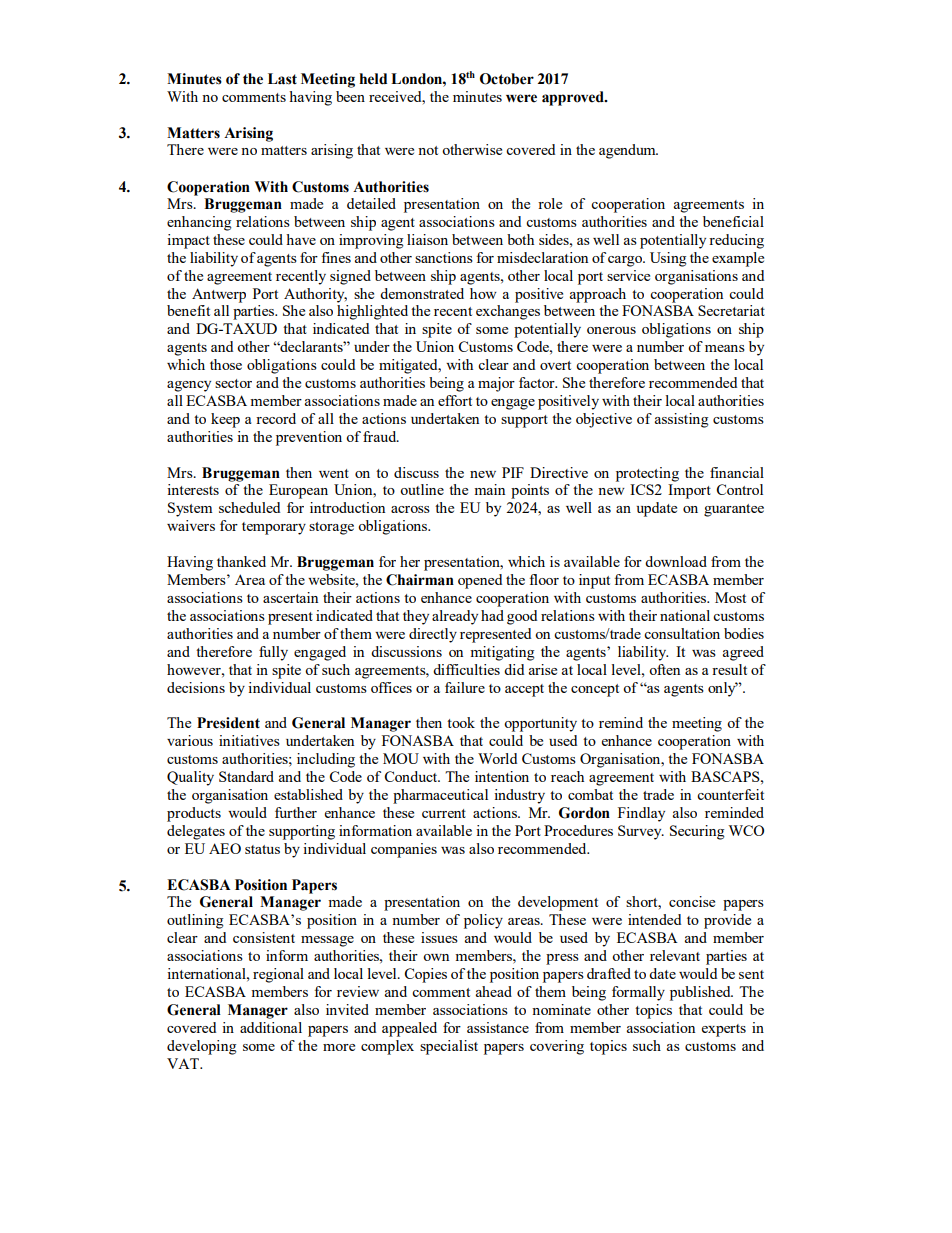 Image resolution: width=952 pixels, height=1233 pixels. Describe the element at coordinates (641, 814) in the document. I see `Findlay` at that location.
